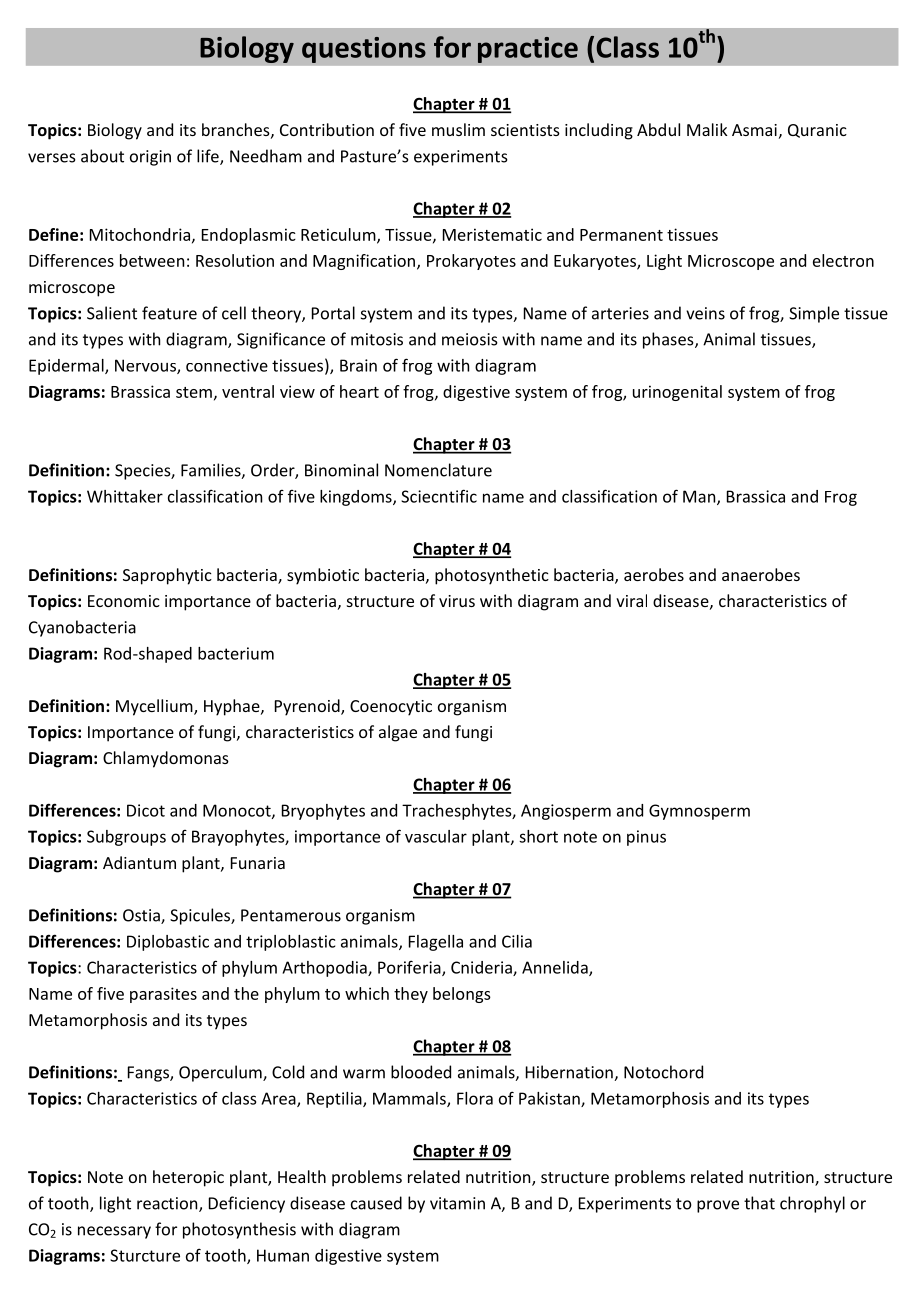 This screenshot has width=924, height=1308. Describe the element at coordinates (458, 129) in the screenshot. I see `muslim` at that location.
